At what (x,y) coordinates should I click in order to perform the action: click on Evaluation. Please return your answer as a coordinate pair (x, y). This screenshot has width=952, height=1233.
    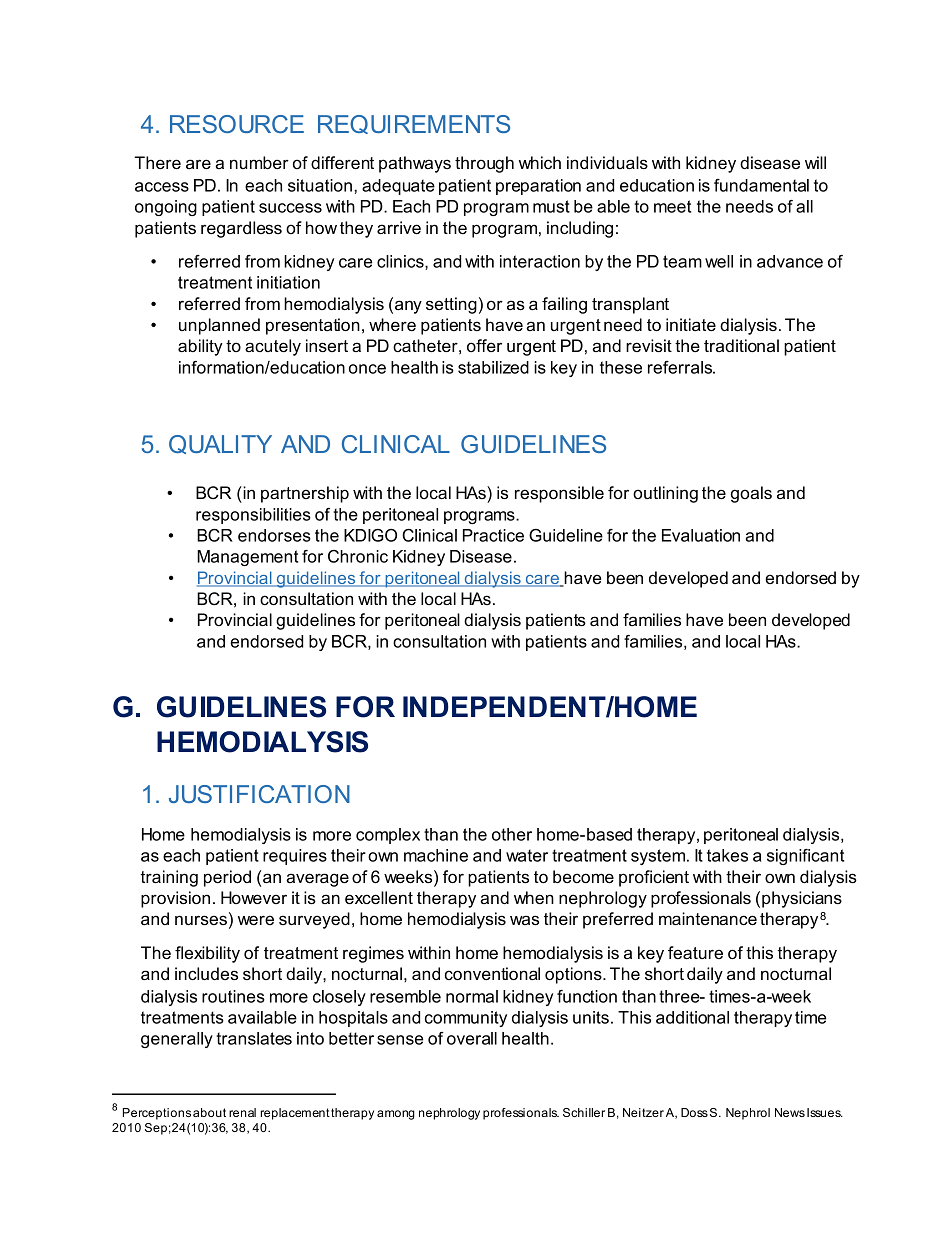
    Looking at the image, I should click on (701, 535).
